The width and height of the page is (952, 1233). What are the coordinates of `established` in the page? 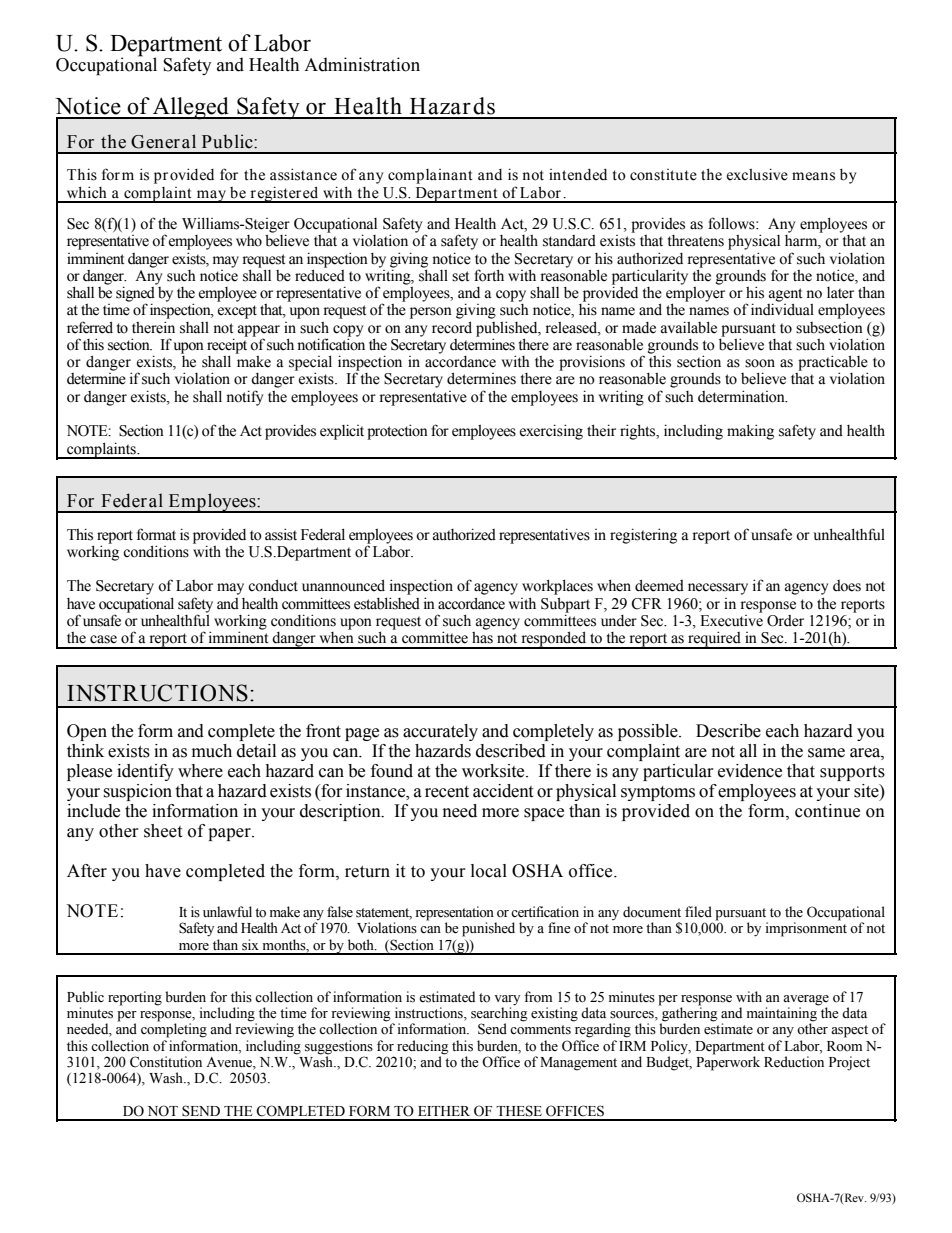 It's located at (387, 603).
